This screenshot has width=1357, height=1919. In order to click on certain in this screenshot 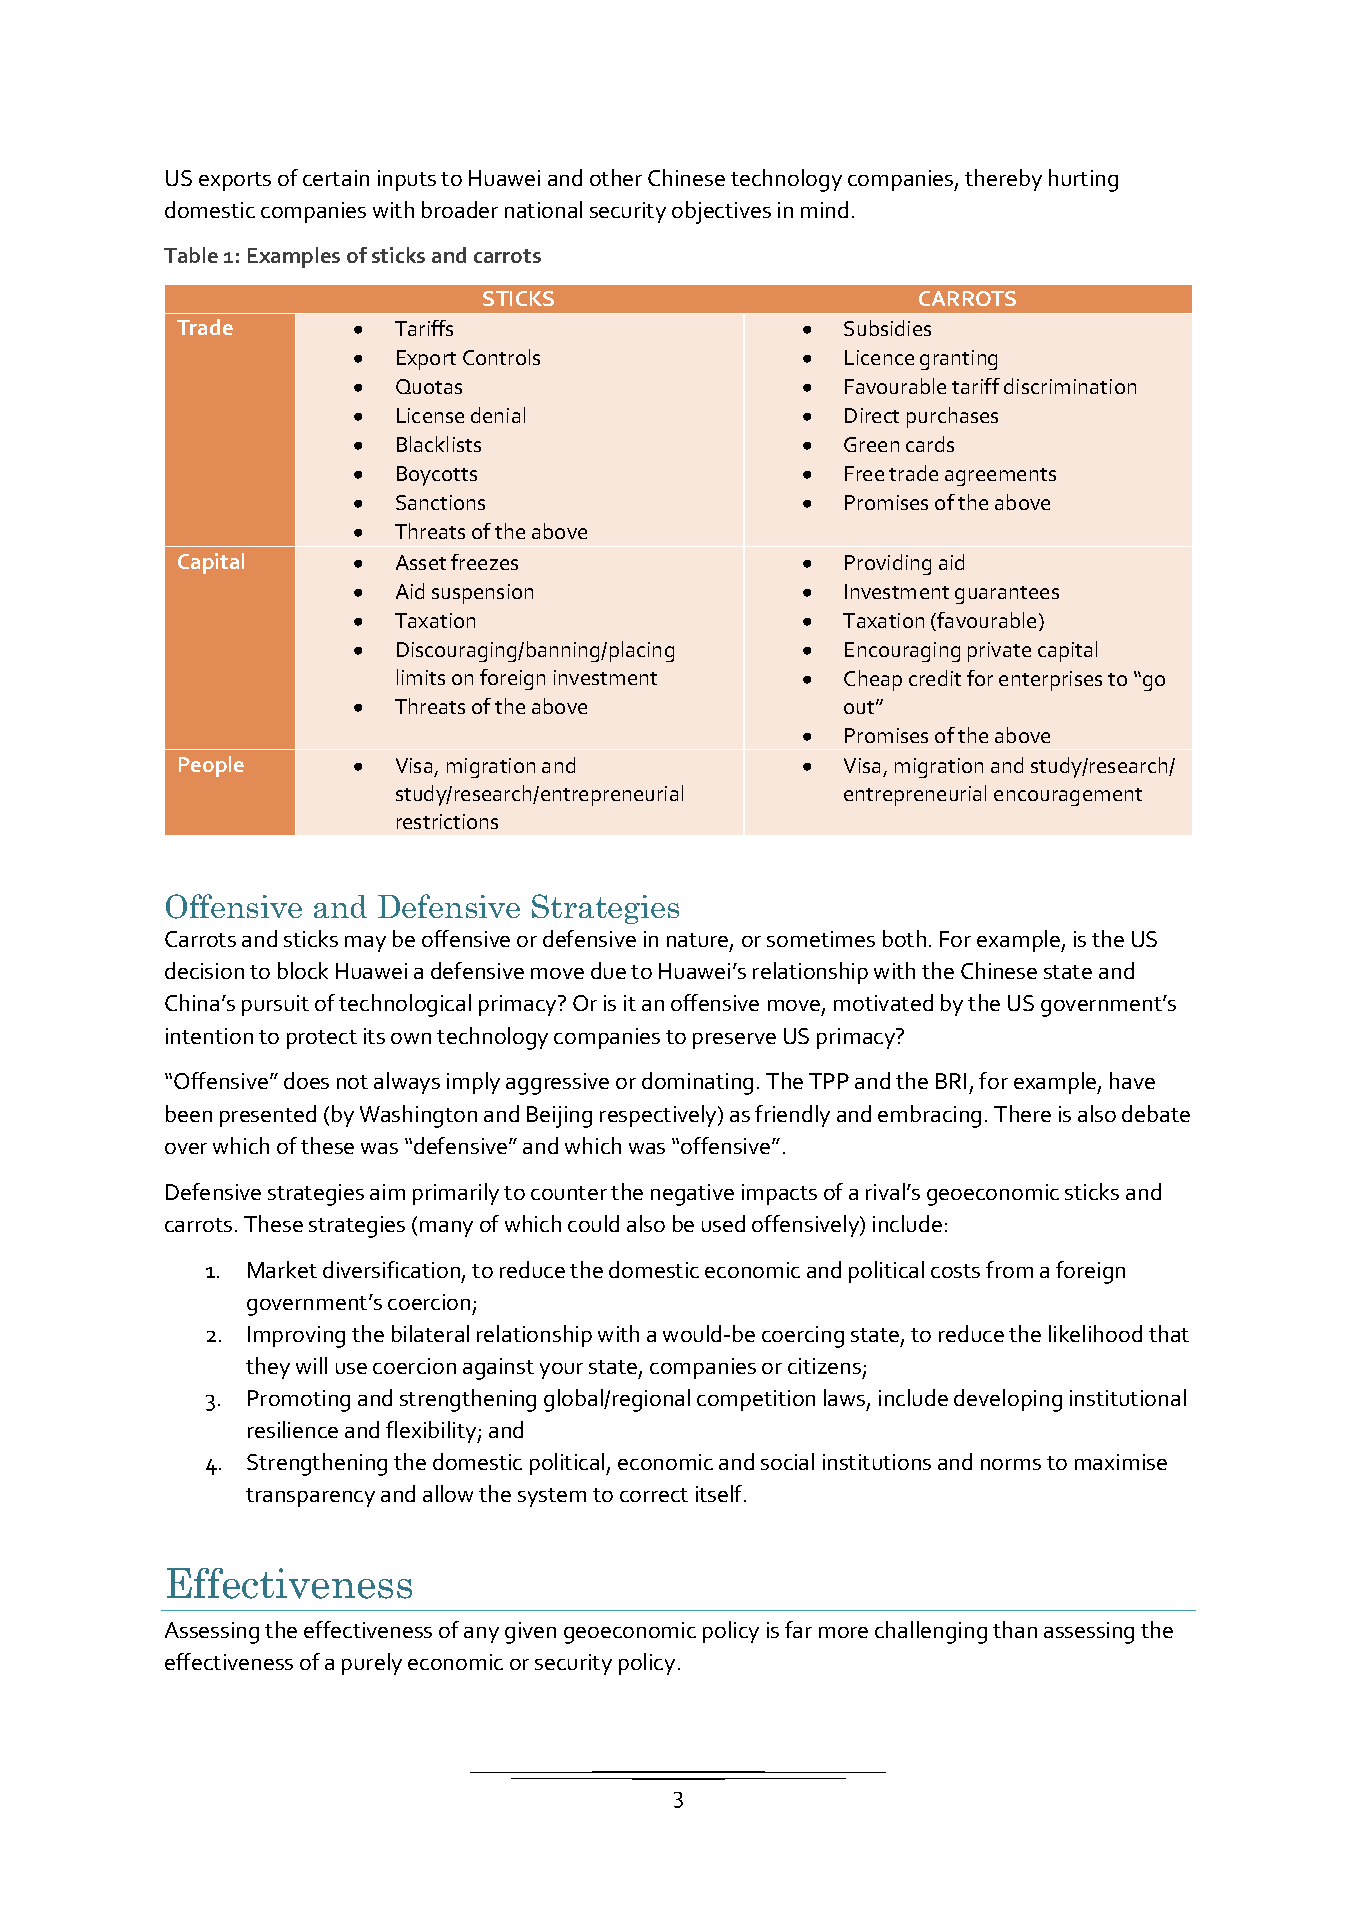, I will do `click(336, 178)`.
